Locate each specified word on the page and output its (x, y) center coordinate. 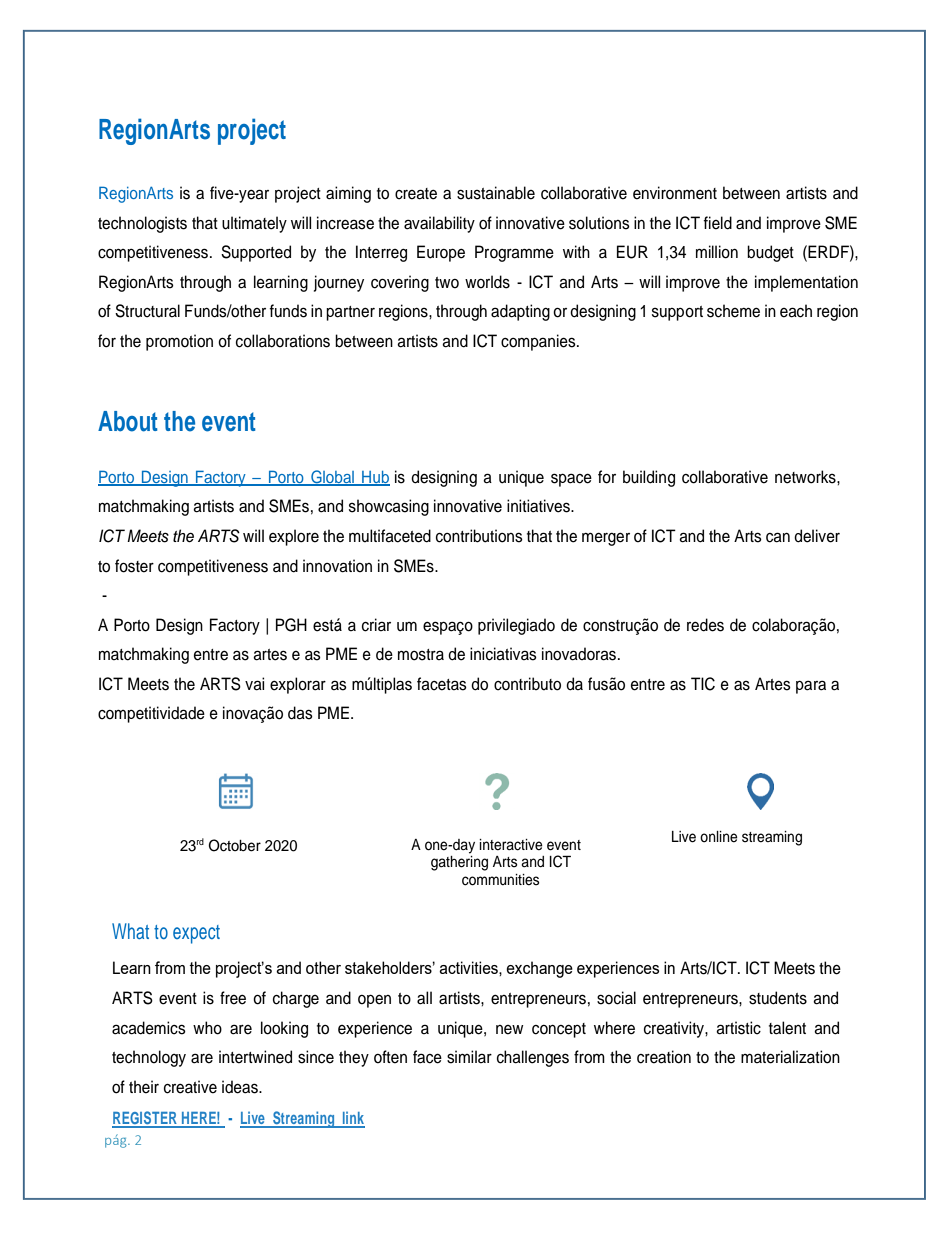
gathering (459, 863)
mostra (421, 655)
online (719, 837)
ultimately (254, 224)
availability (439, 224)
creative (190, 1087)
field (717, 223)
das (300, 713)
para (811, 687)
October (234, 845)
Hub (375, 478)
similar (469, 1057)
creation (664, 1057)
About (128, 421)
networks (806, 477)
